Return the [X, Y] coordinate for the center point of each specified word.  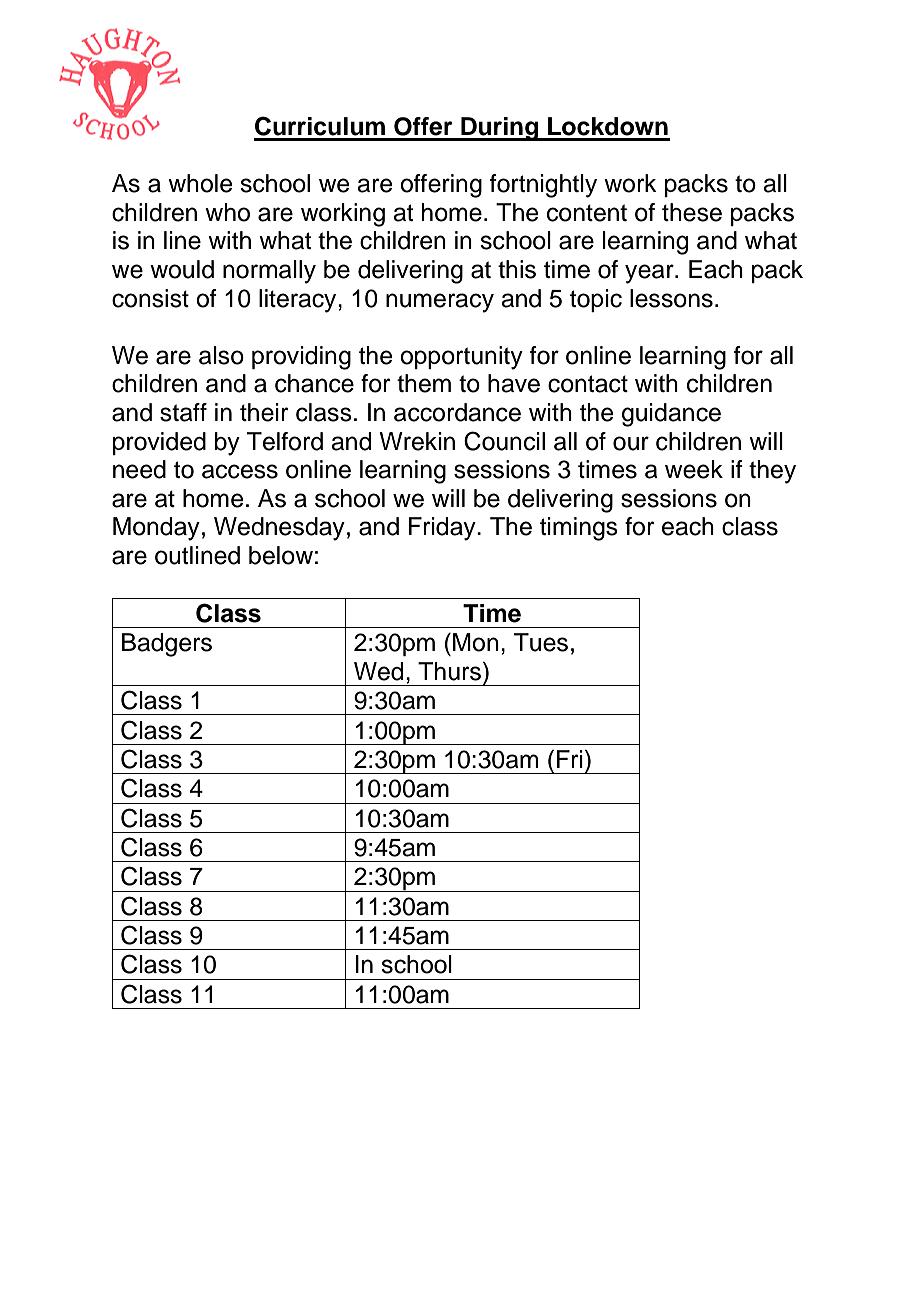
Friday [443, 529]
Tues [541, 642]
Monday [156, 529]
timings [579, 529]
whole [200, 183]
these [692, 212]
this [517, 269]
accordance [457, 412]
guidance [671, 415]
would [182, 269]
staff [183, 412]
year [650, 274]
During [500, 129]
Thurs [449, 671]
